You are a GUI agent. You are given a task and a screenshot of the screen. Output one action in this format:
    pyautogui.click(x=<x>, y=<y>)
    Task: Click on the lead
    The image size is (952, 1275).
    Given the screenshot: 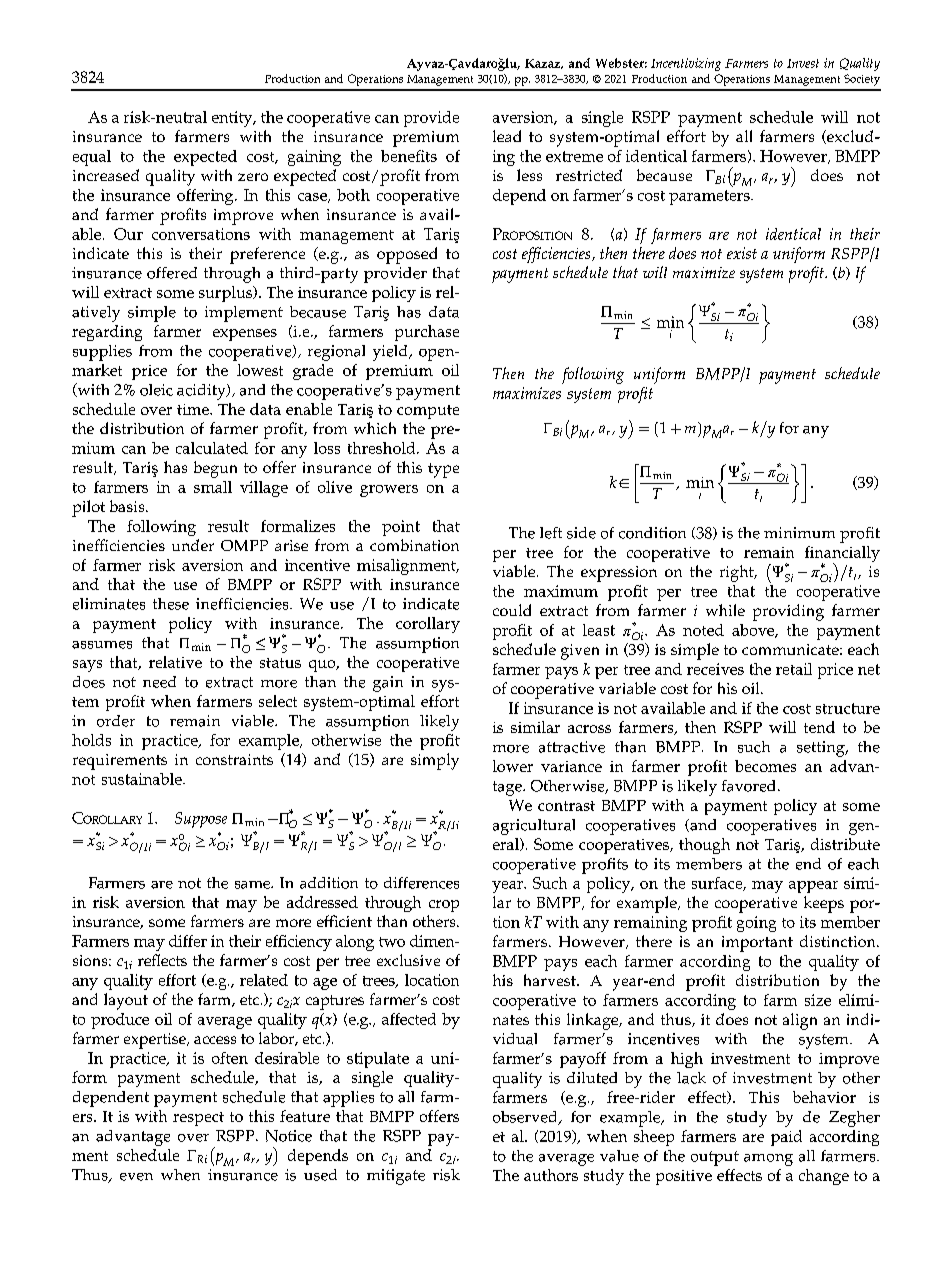 What is the action you would take?
    pyautogui.click(x=507, y=136)
